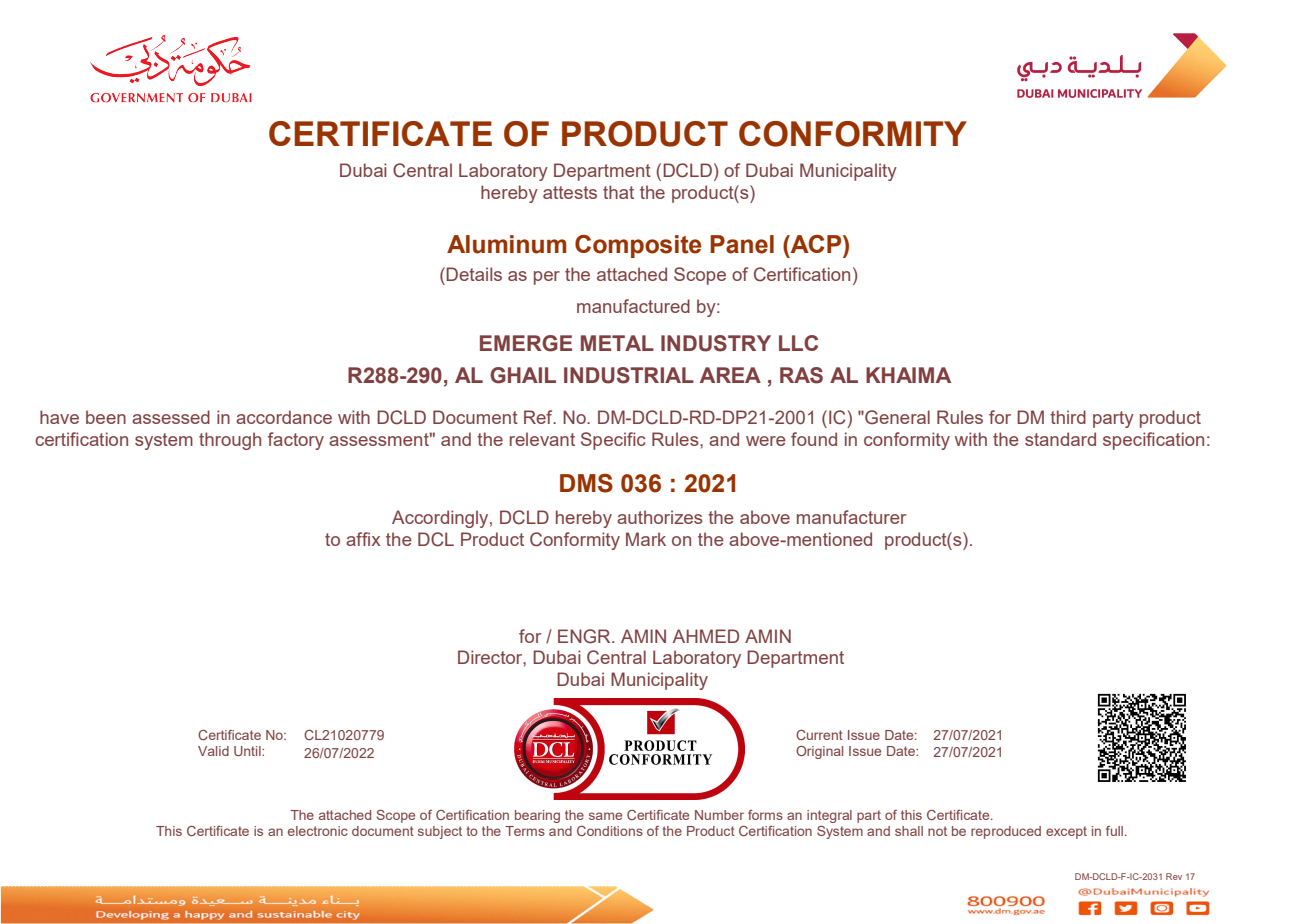 This document has height=924, width=1308. Describe the element at coordinates (586, 483) in the document. I see `DMS` at that location.
